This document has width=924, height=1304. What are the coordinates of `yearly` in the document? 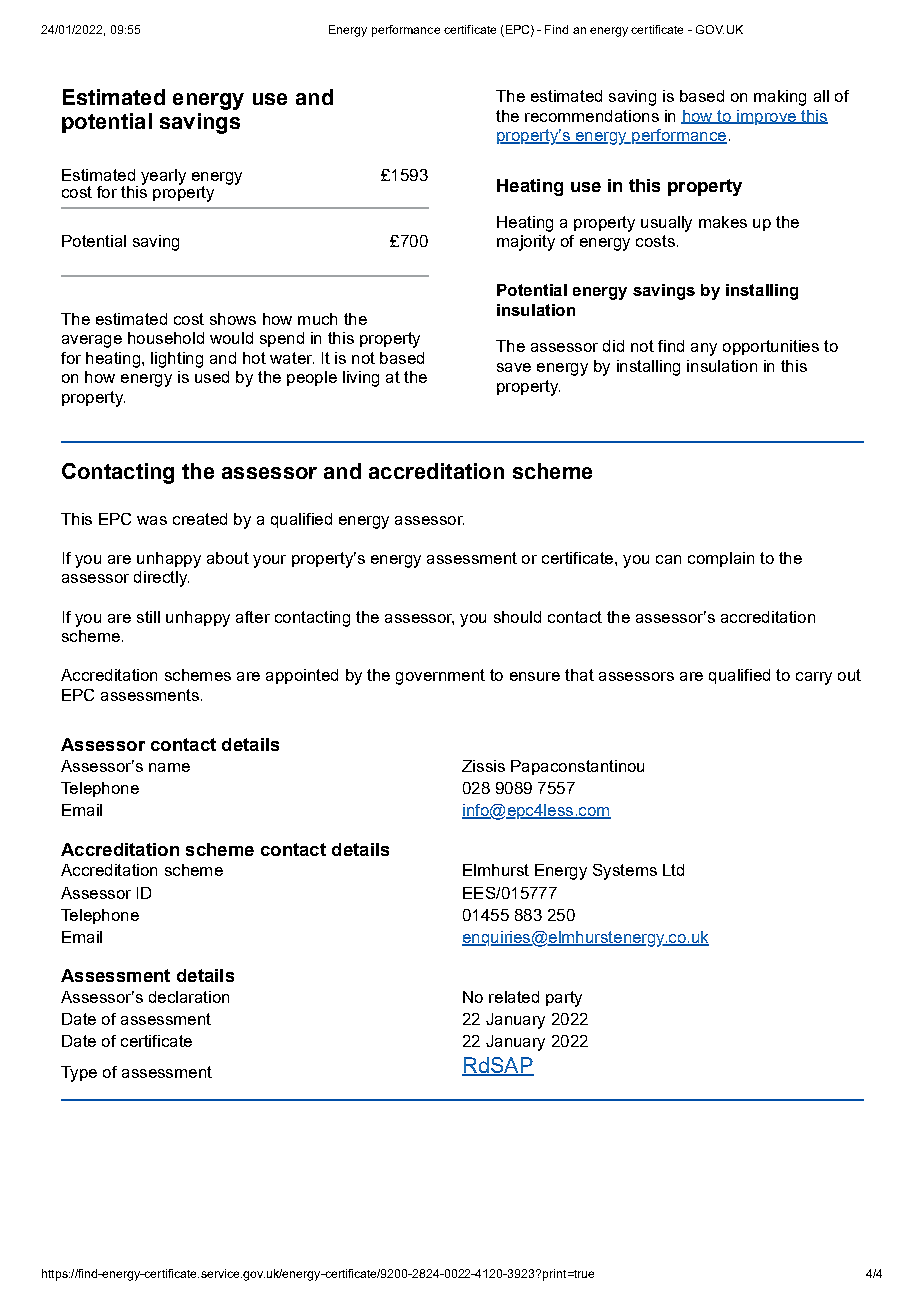 It's located at (163, 177).
